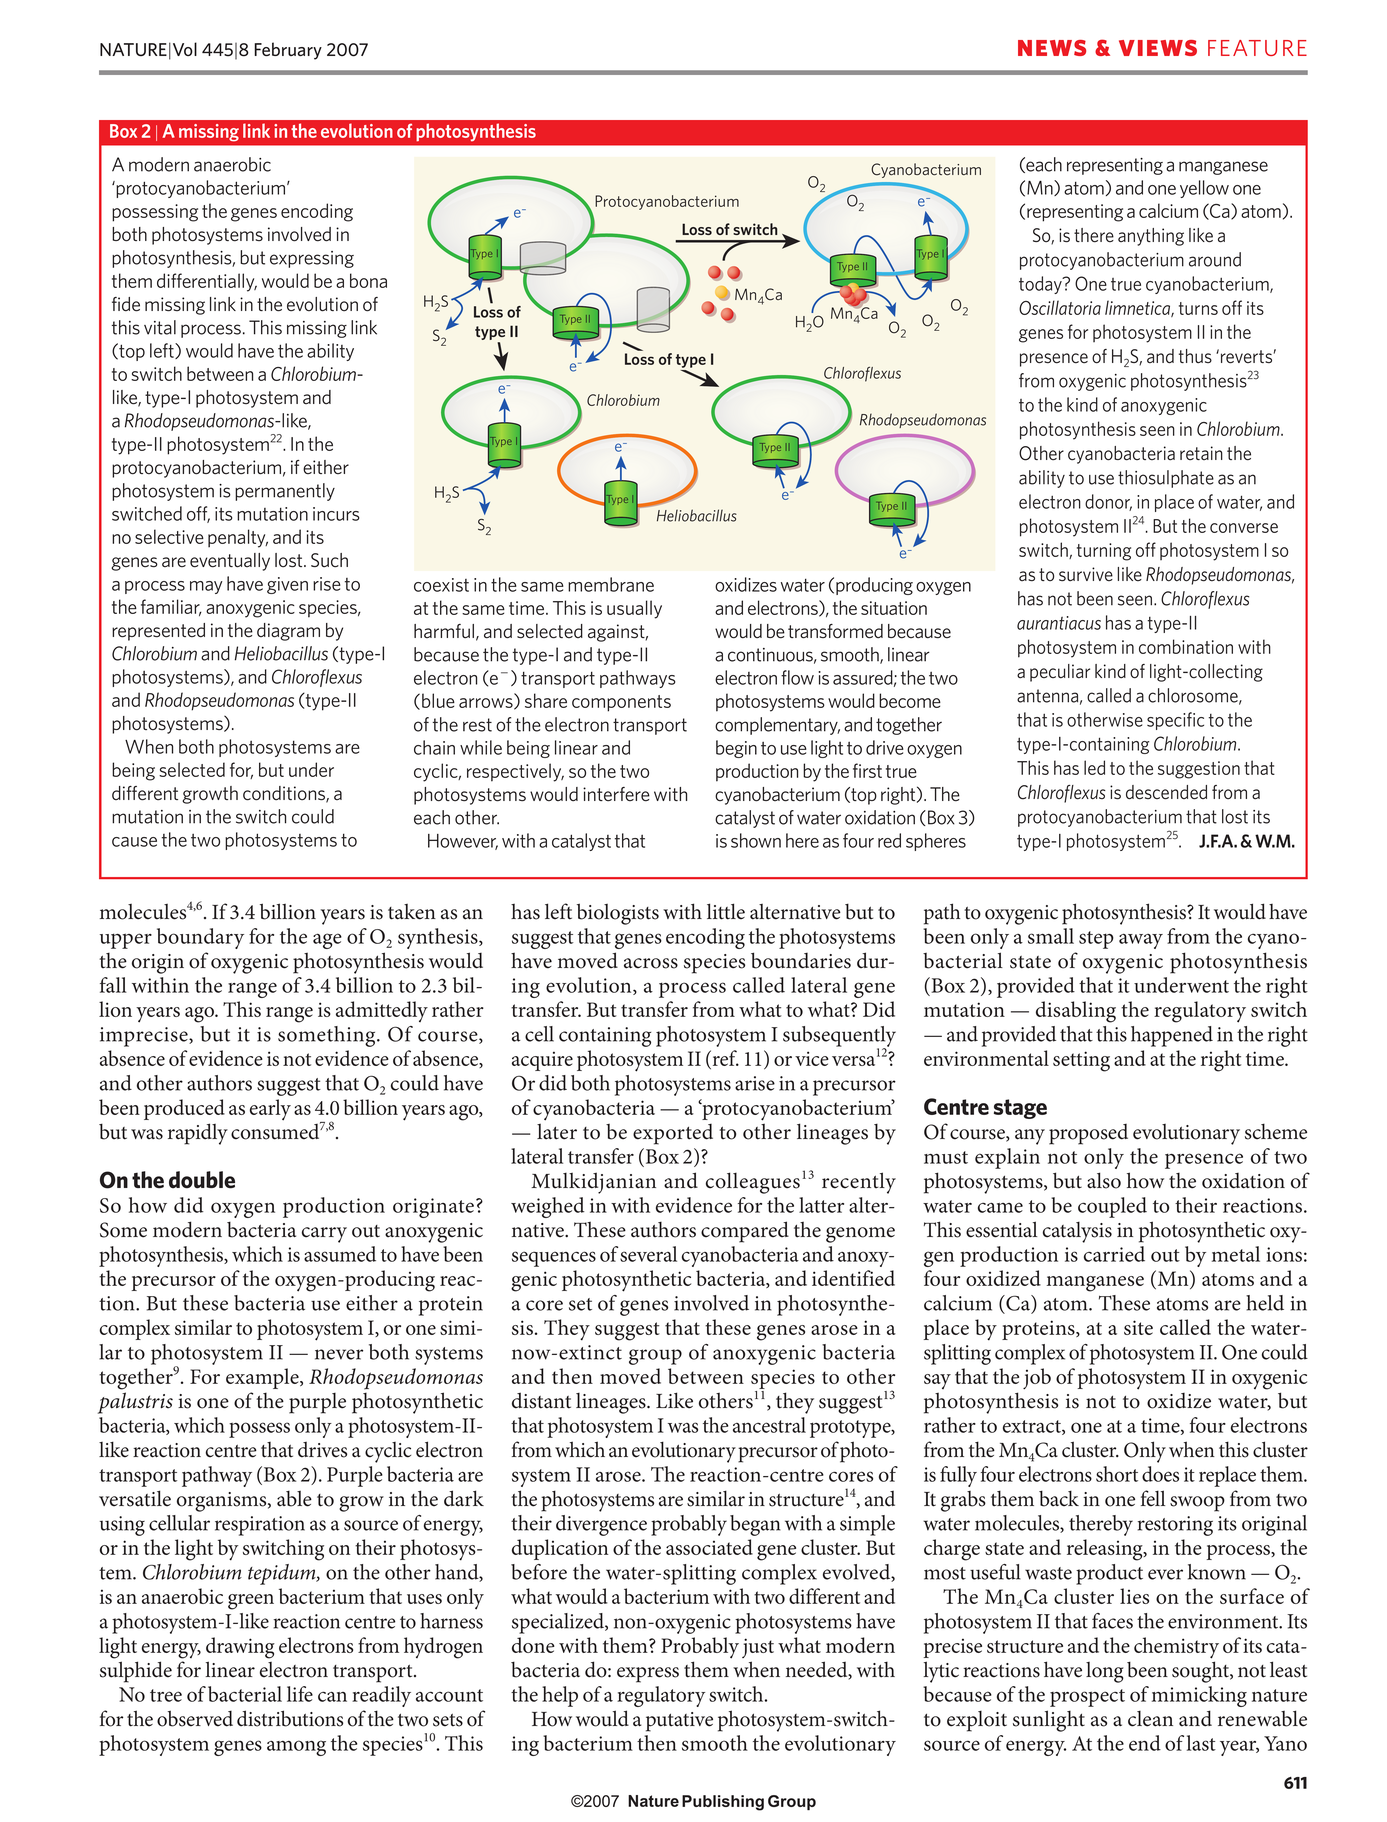 This screenshot has width=1387, height=1822. I want to click on February, so click(288, 51).
